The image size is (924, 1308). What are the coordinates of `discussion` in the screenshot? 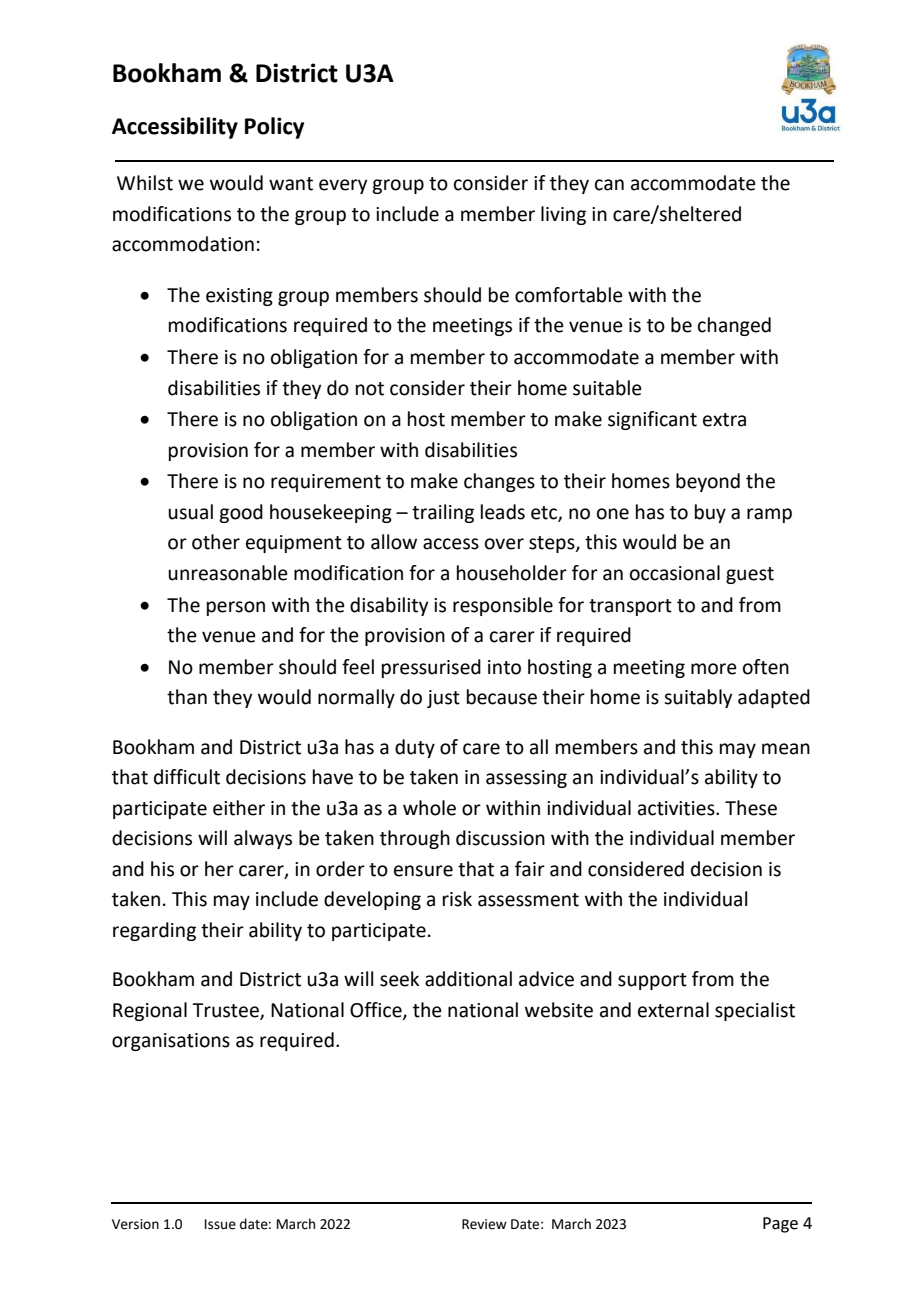 It's located at (500, 838).
